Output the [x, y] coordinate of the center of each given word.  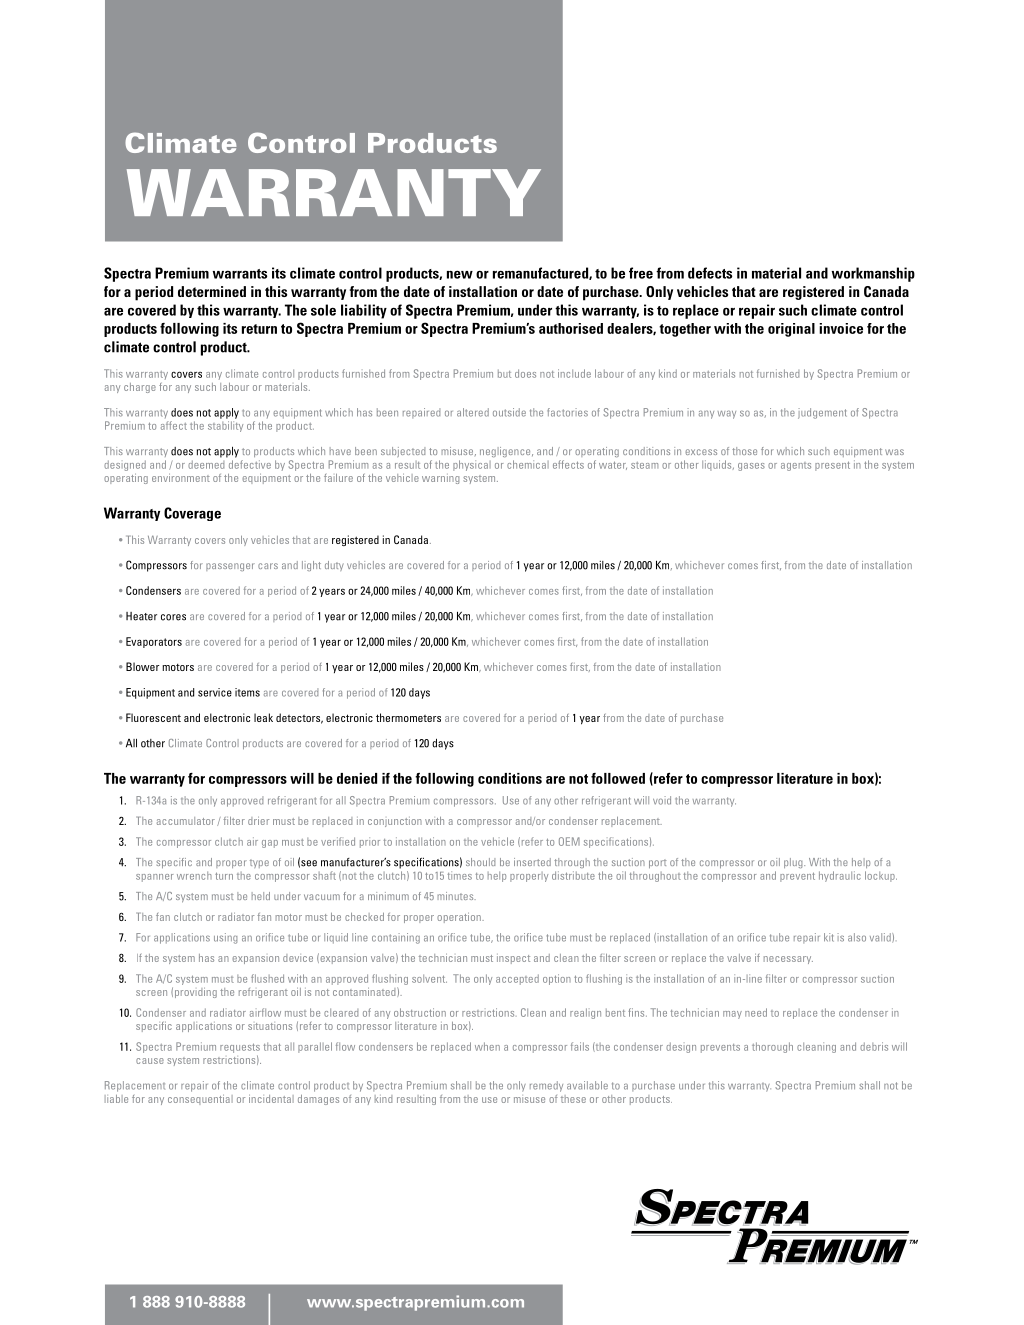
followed [618, 778]
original [791, 330]
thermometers [408, 717]
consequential [200, 1100]
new [460, 275]
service [215, 692]
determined [212, 291]
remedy [546, 1086]
